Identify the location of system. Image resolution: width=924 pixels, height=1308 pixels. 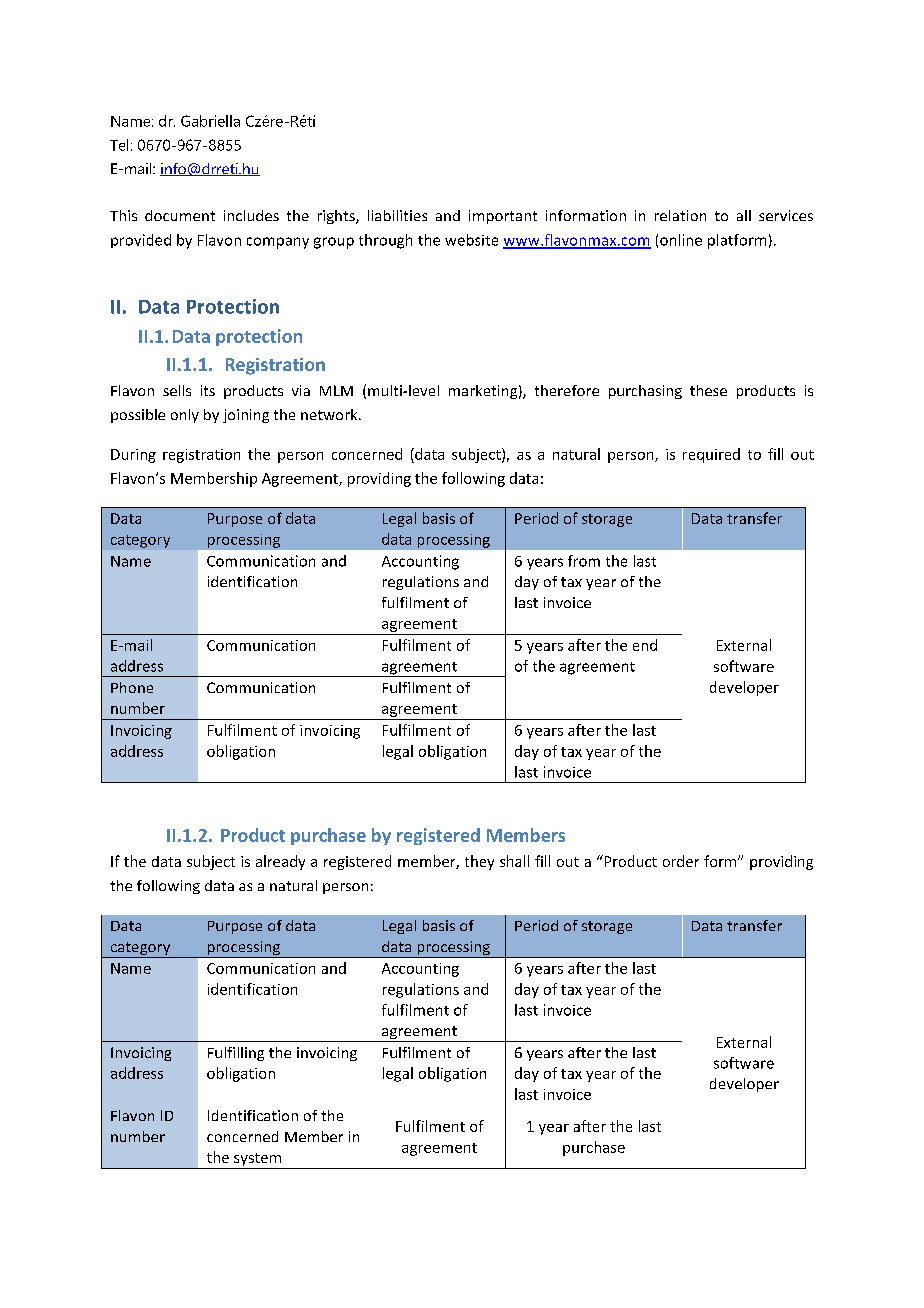
(258, 1161).
